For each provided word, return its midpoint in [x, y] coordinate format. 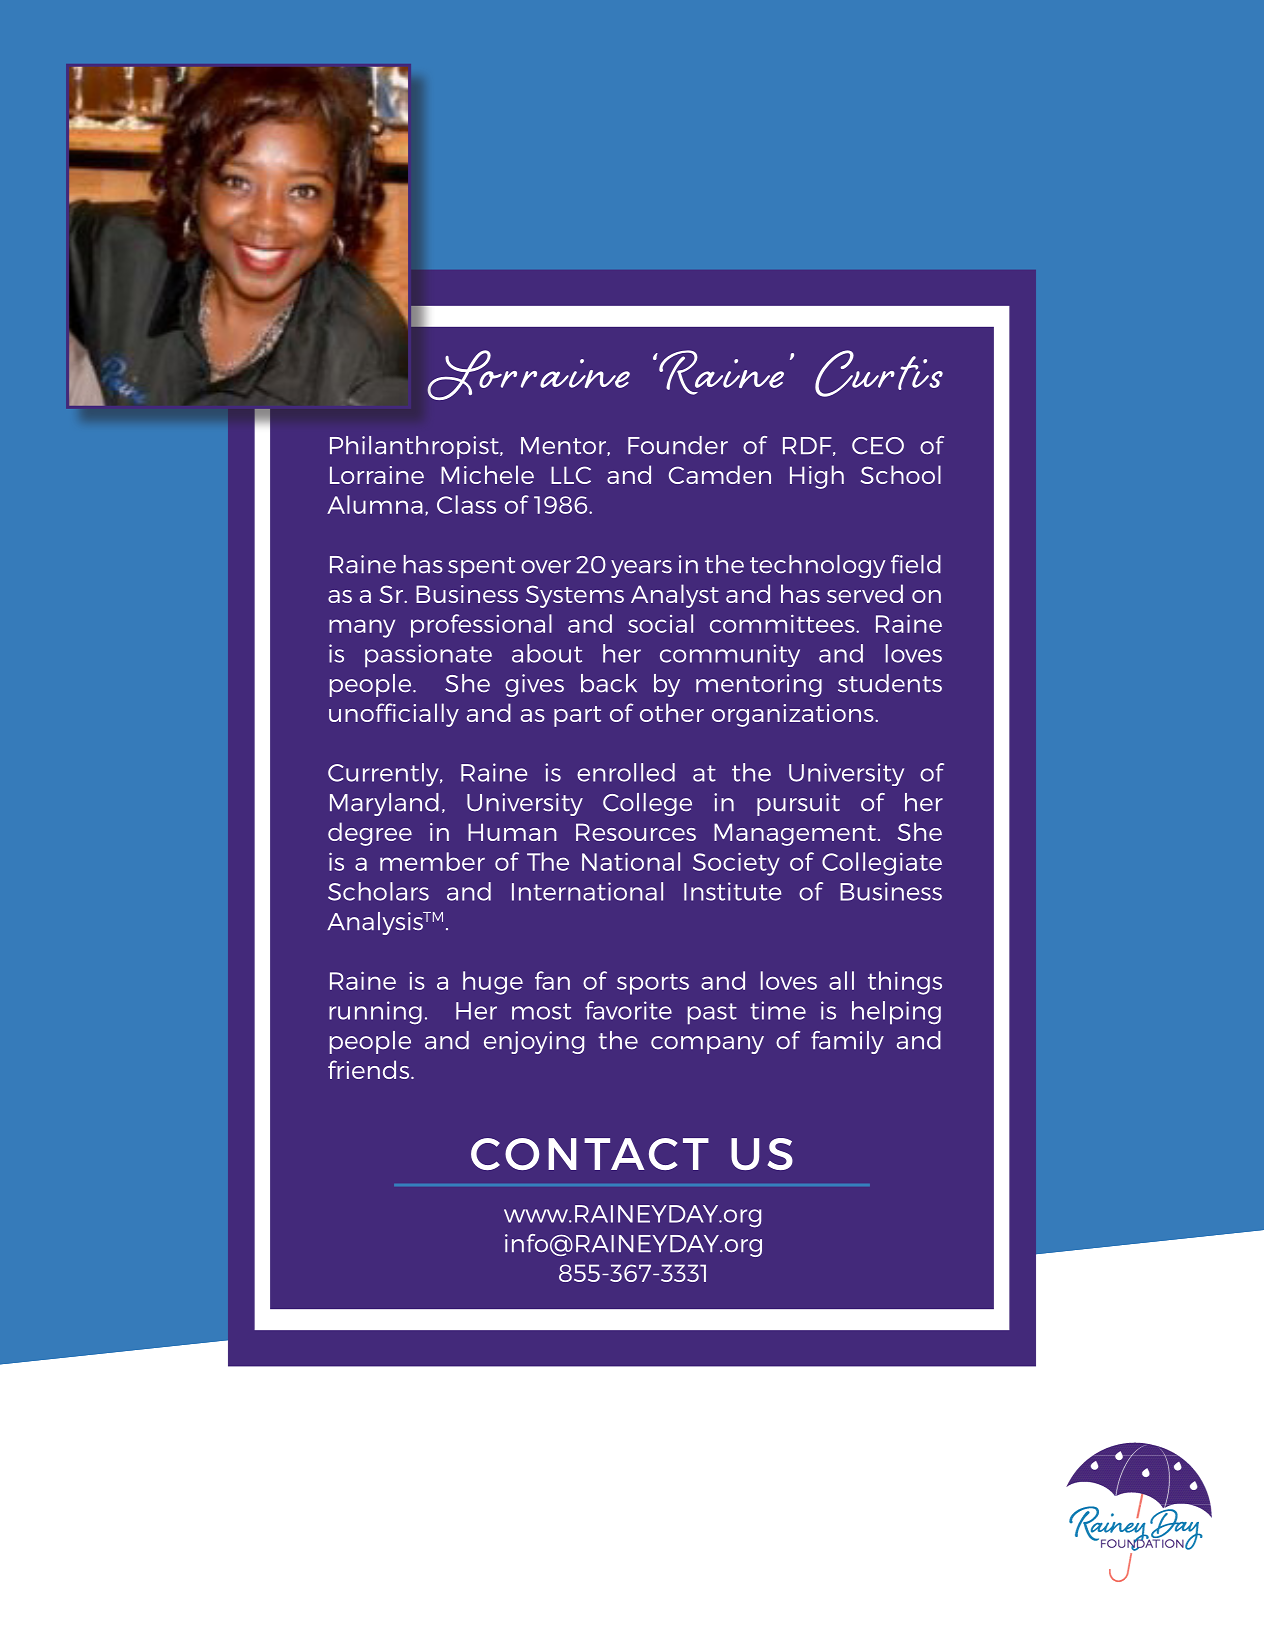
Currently [384, 775]
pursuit [798, 804]
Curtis [879, 373]
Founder [678, 445]
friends [370, 1069]
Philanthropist [415, 447]
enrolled [626, 772]
